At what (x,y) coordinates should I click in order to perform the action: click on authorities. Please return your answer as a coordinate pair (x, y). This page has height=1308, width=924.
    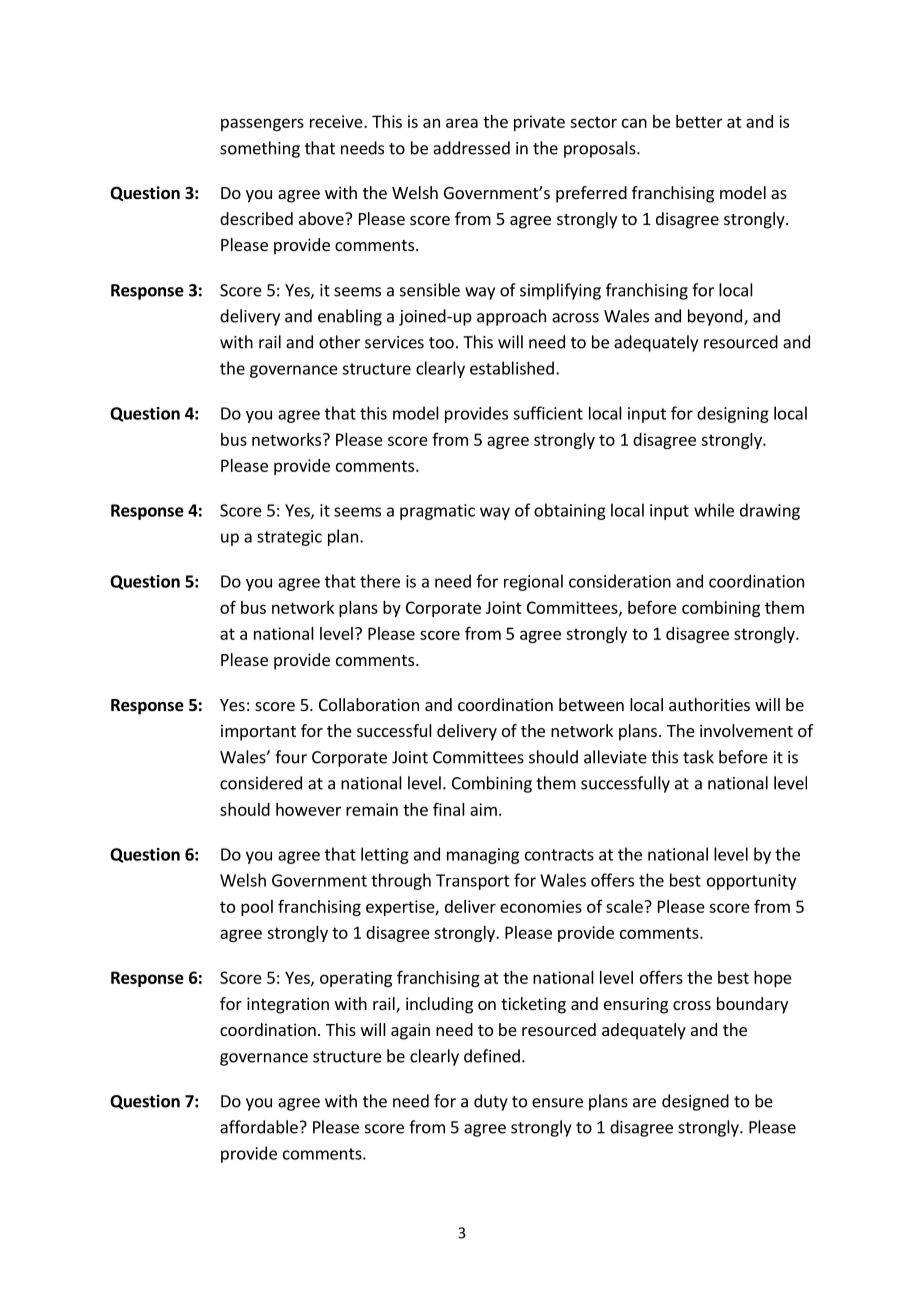
    Looking at the image, I should click on (709, 704).
